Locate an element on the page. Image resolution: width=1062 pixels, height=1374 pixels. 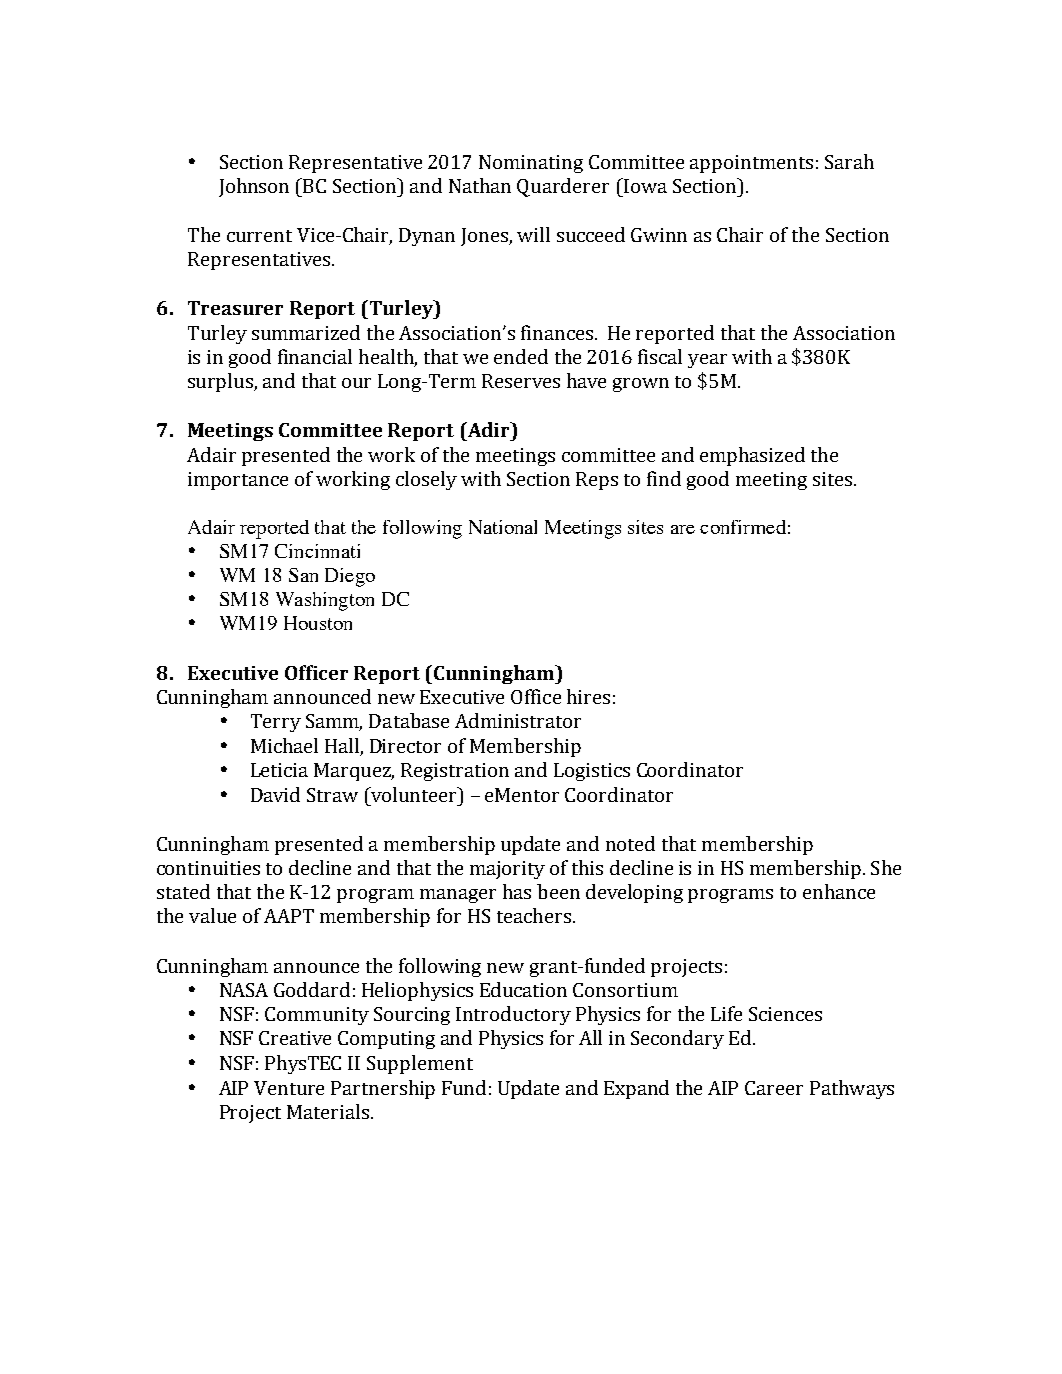
emphasized is located at coordinates (752, 456).
